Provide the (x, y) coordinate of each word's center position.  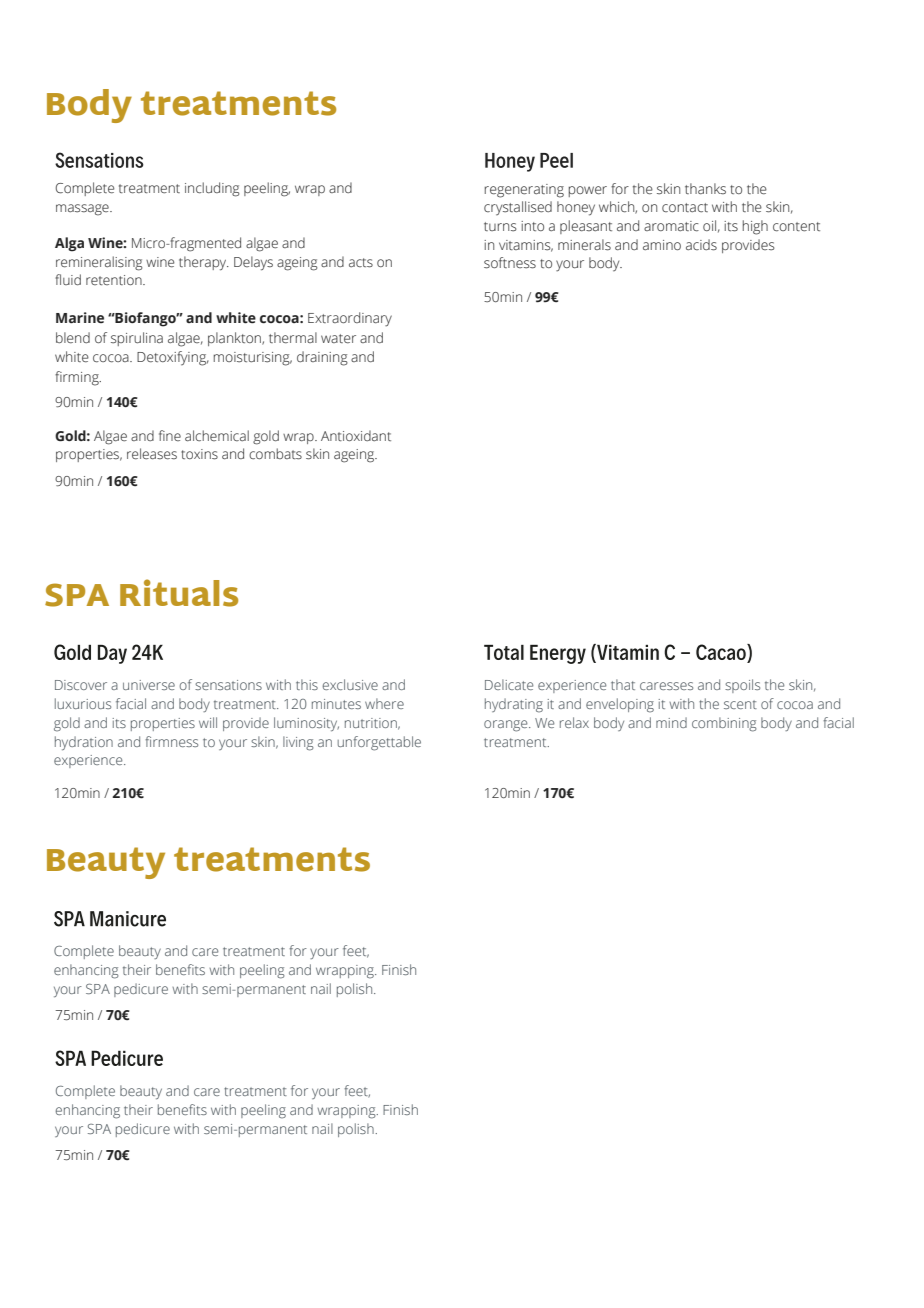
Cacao (722, 653)
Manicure (128, 919)
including (212, 189)
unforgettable (379, 743)
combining (724, 724)
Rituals (179, 593)
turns (500, 227)
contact (685, 208)
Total (504, 652)
